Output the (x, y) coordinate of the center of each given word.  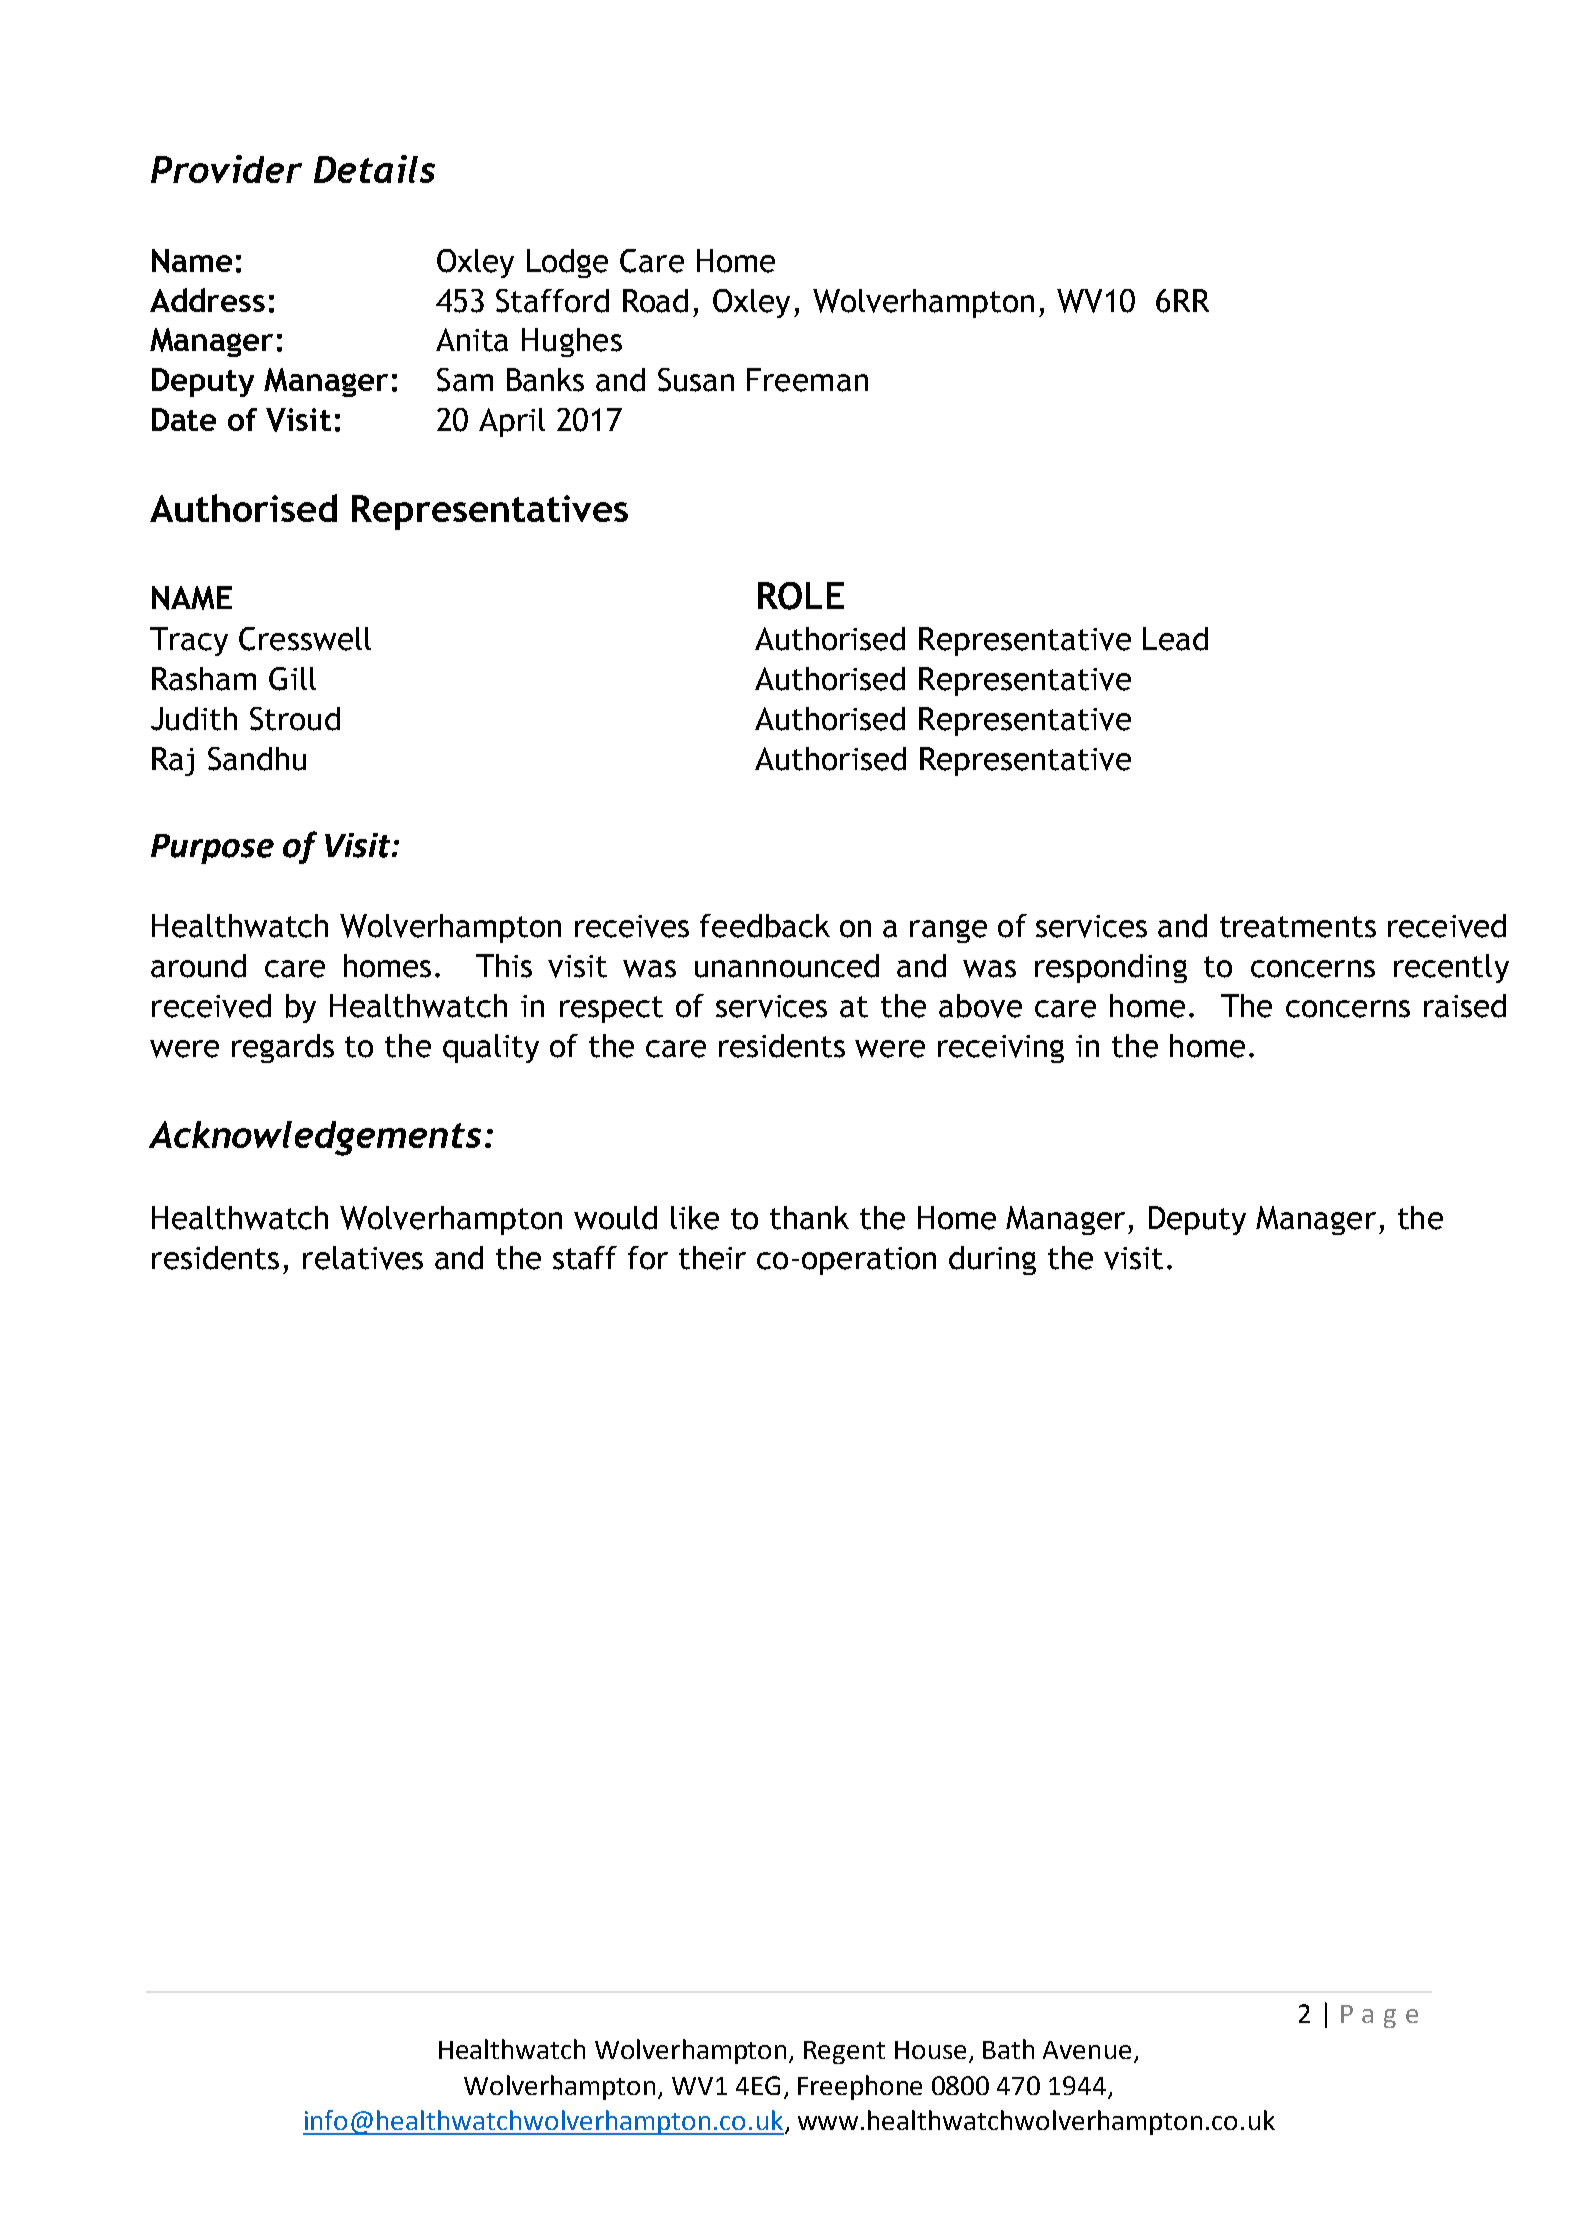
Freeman (807, 380)
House (930, 2050)
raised (1465, 1006)
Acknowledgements (315, 1138)
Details (374, 169)
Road (655, 301)
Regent (844, 2052)
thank (809, 1218)
